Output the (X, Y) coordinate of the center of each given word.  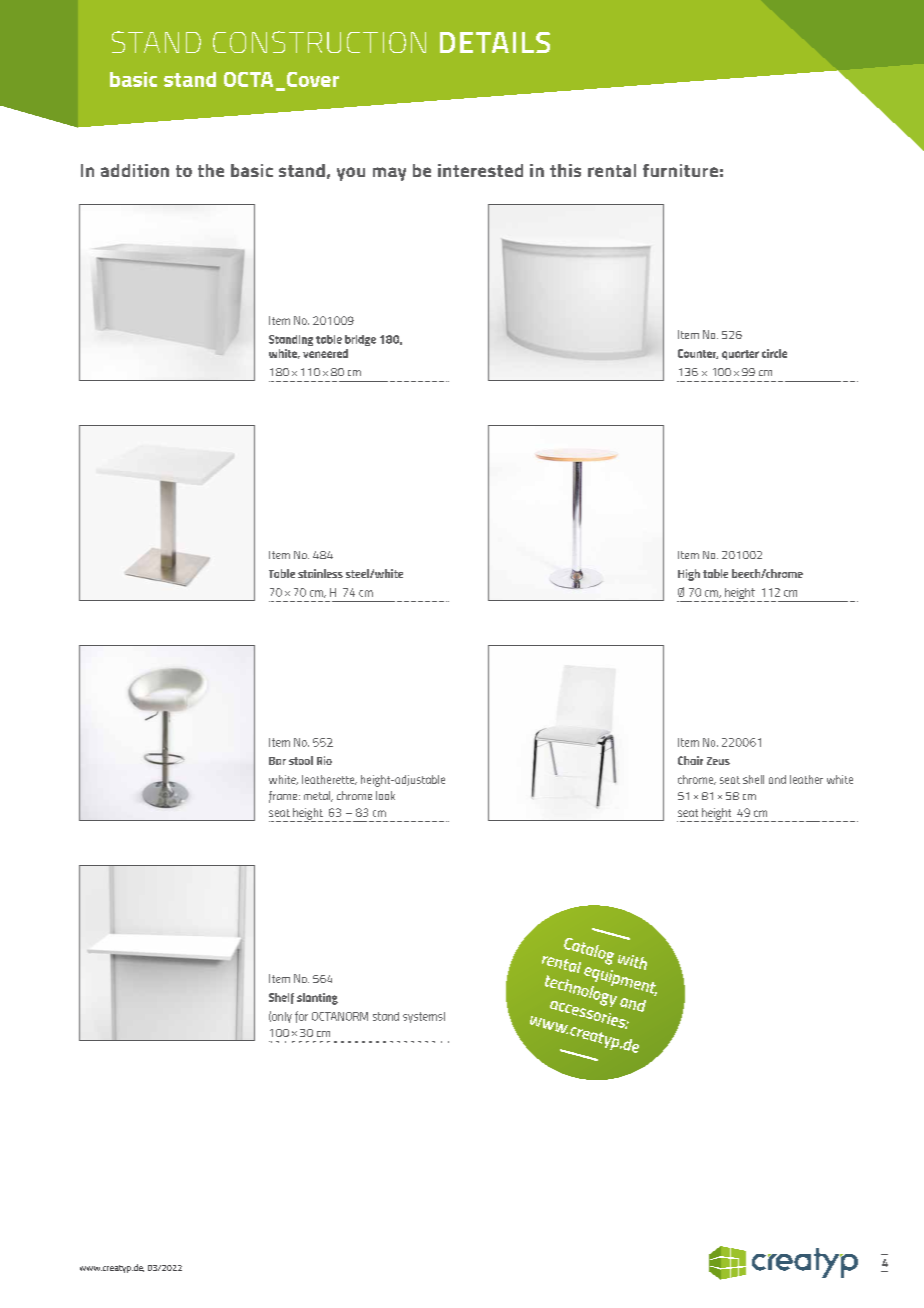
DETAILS (495, 42)
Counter (698, 354)
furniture (680, 170)
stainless (320, 573)
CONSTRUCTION (319, 42)
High (689, 575)
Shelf (281, 998)
